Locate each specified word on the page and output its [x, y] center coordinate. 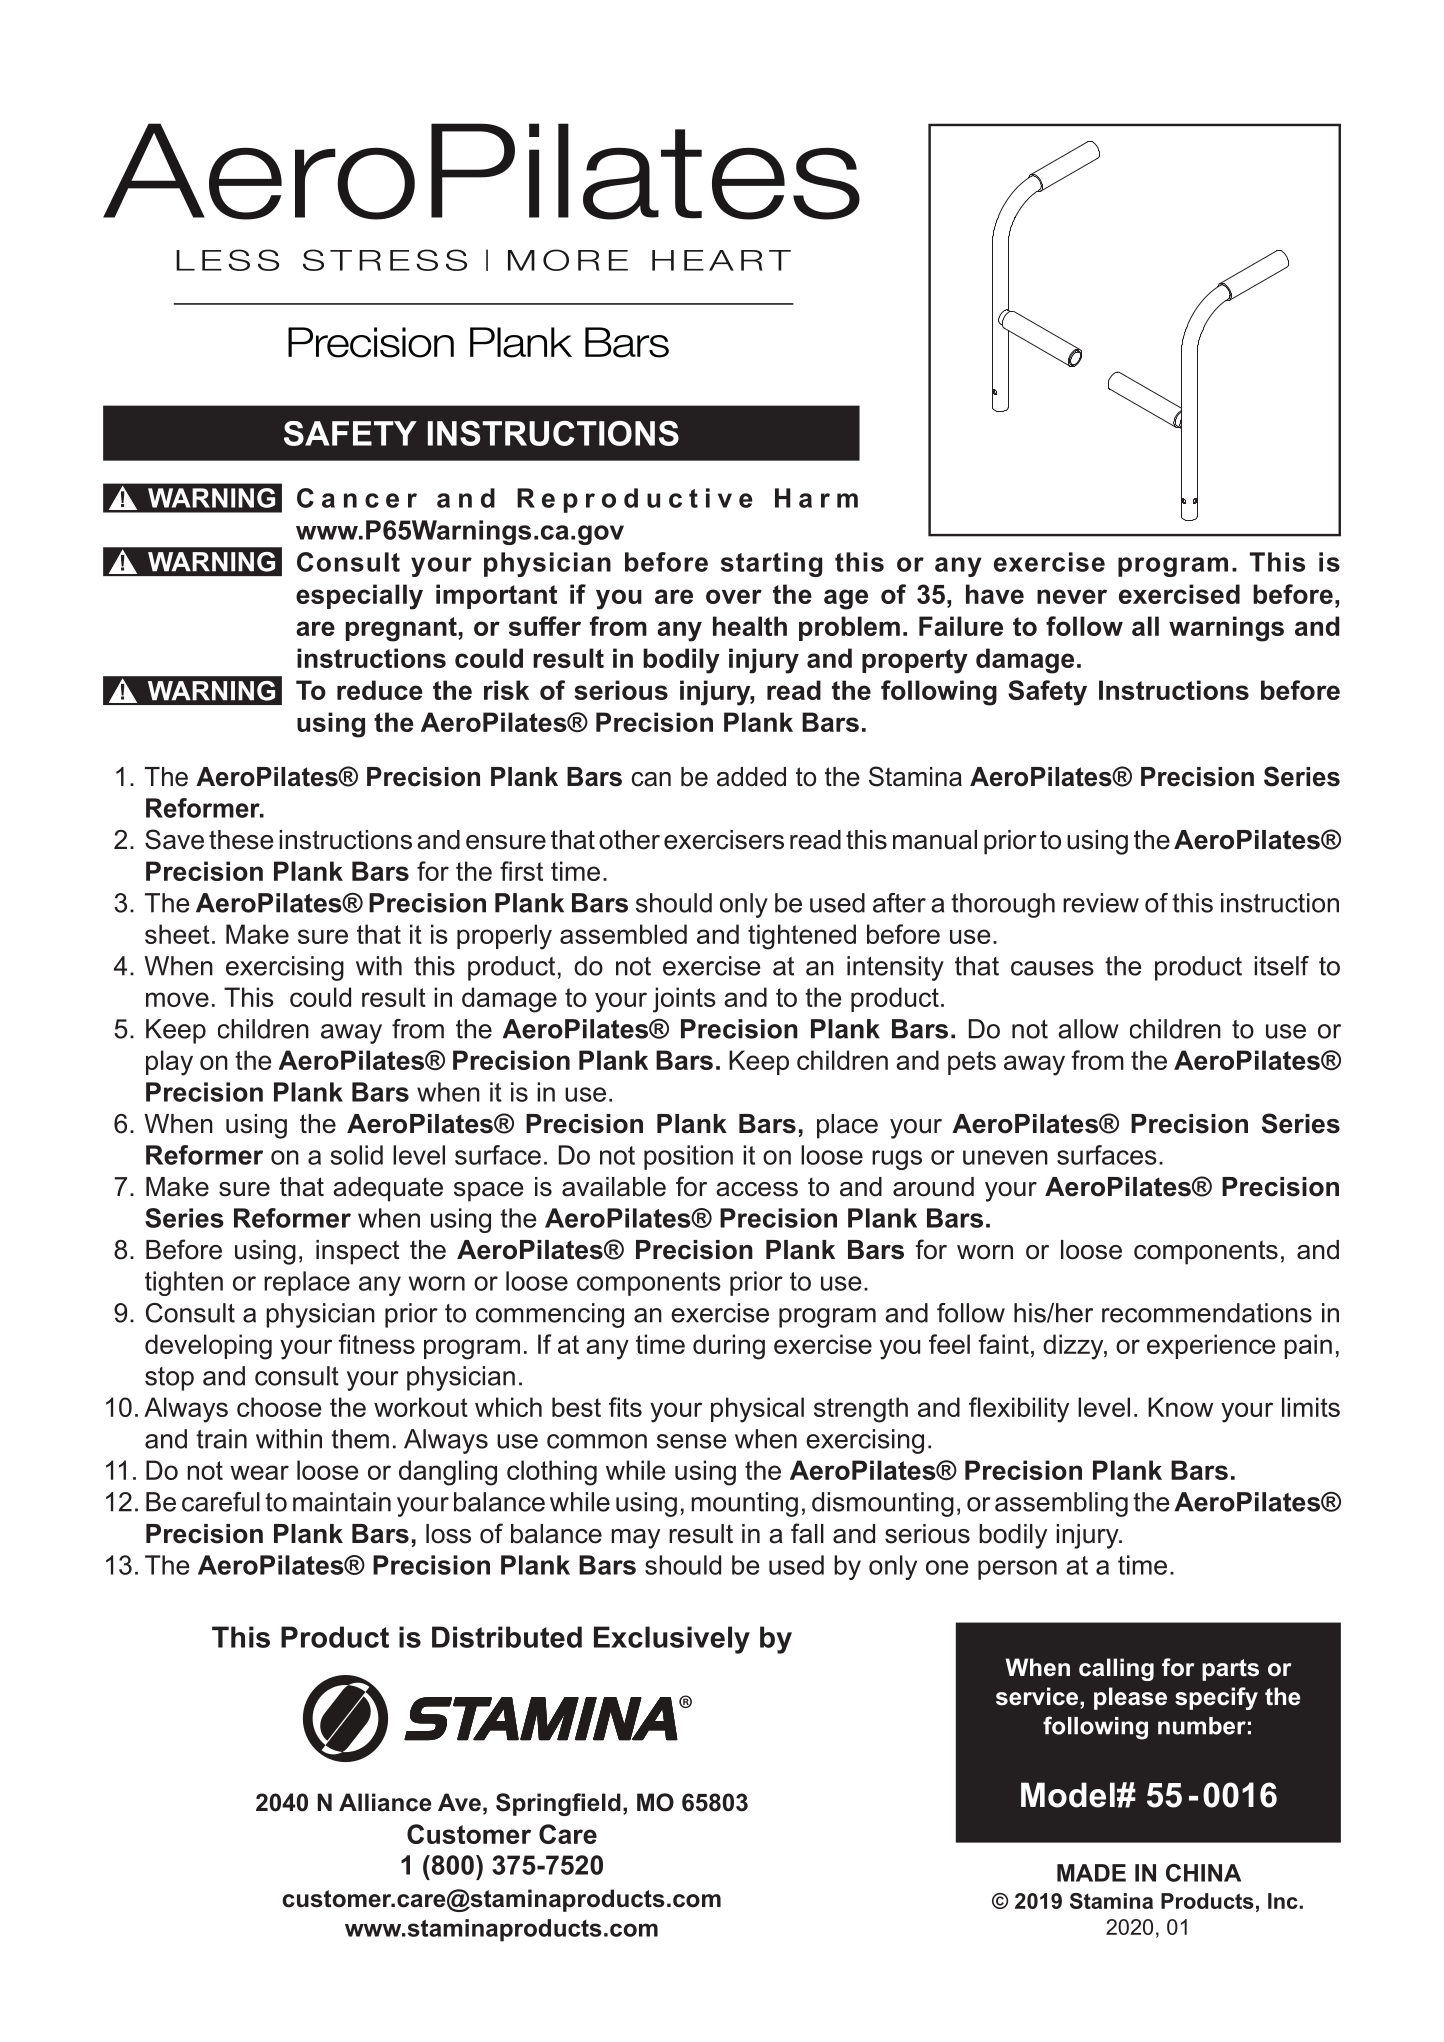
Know [1180, 1407]
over [734, 596]
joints [684, 1000]
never [1072, 596]
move [177, 999]
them [360, 1439]
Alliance [385, 1802]
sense [691, 1441]
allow [1088, 1029]
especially [359, 597]
